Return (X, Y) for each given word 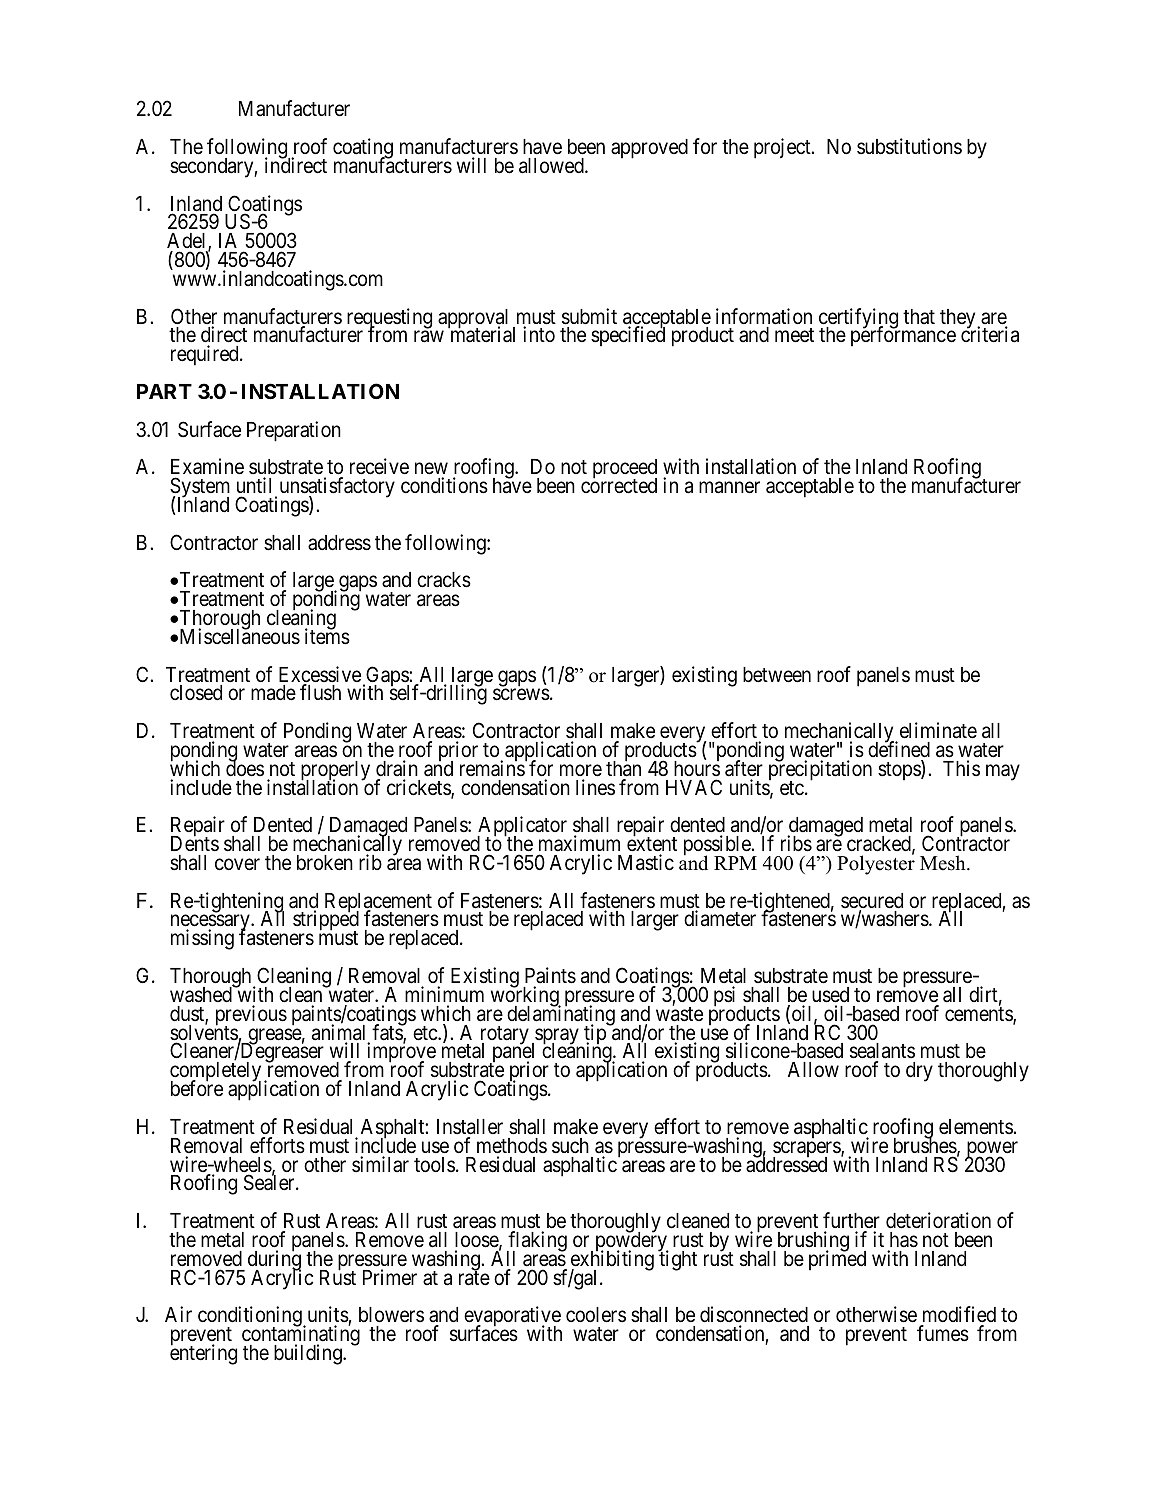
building (309, 1354)
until (254, 485)
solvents (204, 1033)
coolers (596, 1315)
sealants (882, 1052)
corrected (619, 485)
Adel (188, 242)
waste (679, 1014)
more (581, 770)
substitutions (909, 146)
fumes (943, 1333)
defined (899, 749)
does (245, 768)
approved (649, 149)
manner (729, 488)
